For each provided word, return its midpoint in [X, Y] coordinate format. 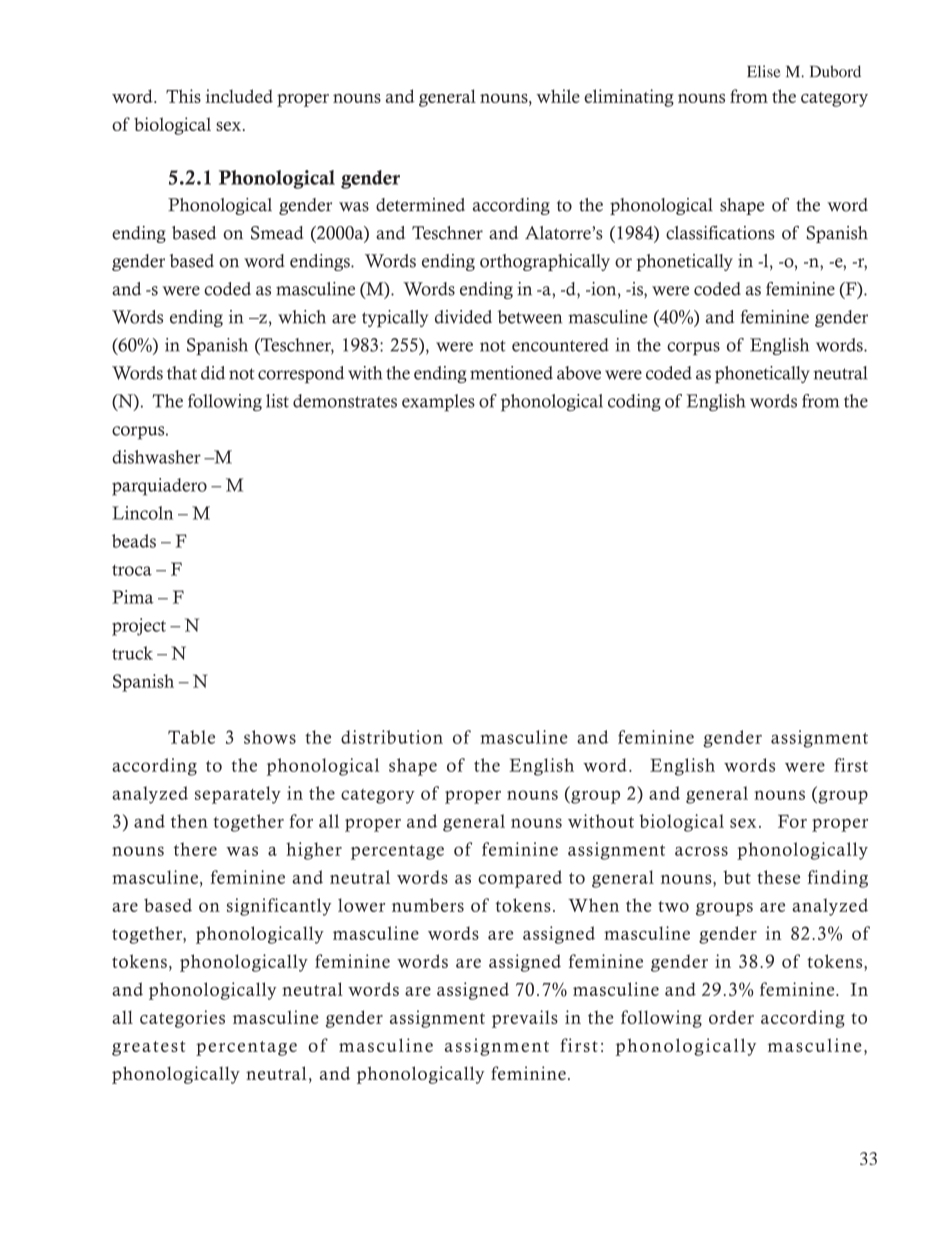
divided [463, 317]
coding [634, 402]
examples [438, 403]
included [239, 96]
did [213, 373]
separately [238, 795]
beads [134, 541]
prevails [525, 1019]
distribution [392, 737]
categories [182, 1019]
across [701, 851]
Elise [764, 71]
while [558, 96]
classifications [720, 233]
